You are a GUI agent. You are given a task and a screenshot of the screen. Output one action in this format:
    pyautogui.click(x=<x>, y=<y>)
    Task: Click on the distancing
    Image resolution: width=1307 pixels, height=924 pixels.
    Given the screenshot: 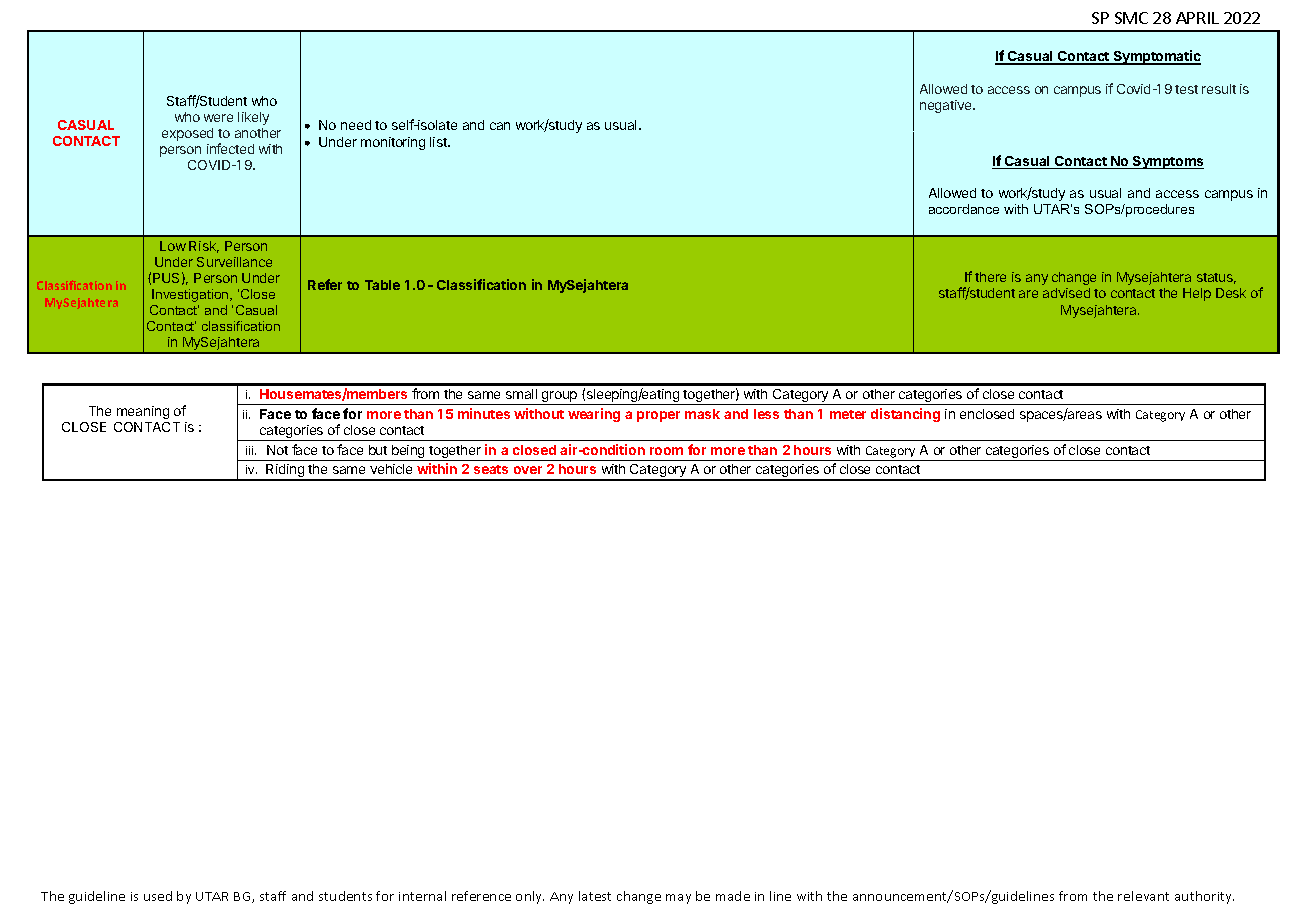 What is the action you would take?
    pyautogui.click(x=905, y=415)
